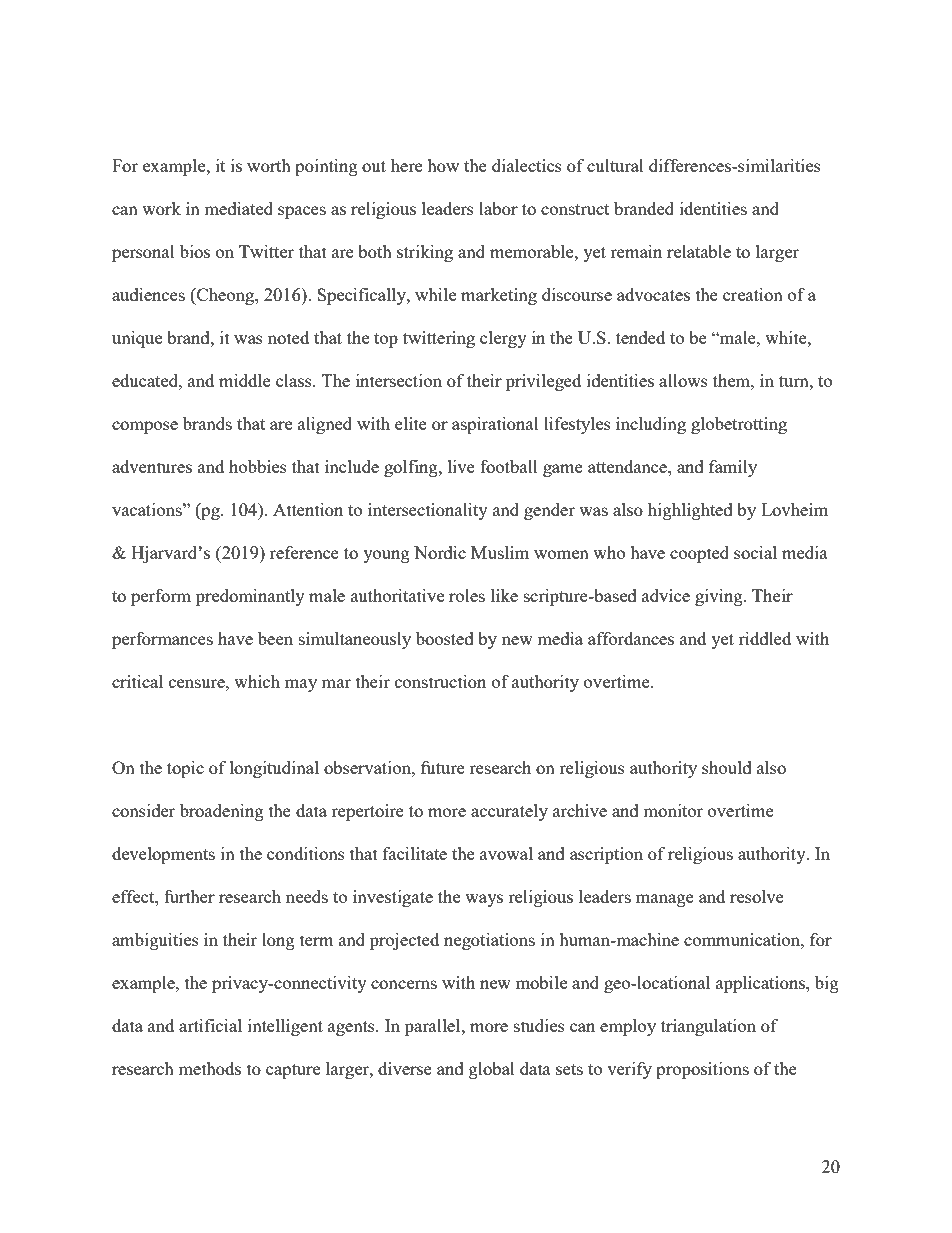 The height and width of the image is (1233, 952). I want to click on work, so click(161, 208).
